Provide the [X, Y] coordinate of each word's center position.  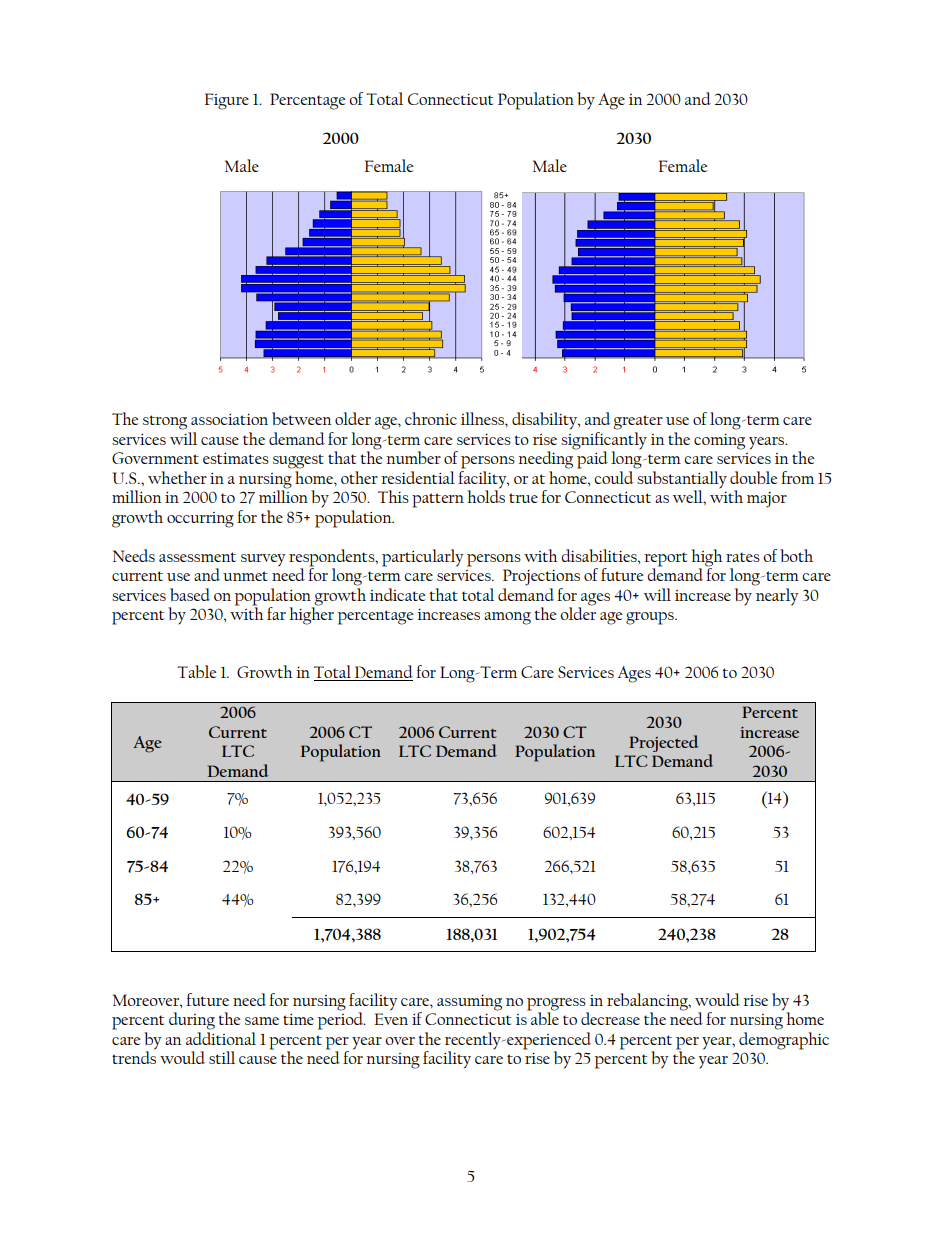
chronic [431, 418]
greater [638, 422]
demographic [784, 1041]
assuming [469, 1003]
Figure [227, 101]
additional [221, 1038]
